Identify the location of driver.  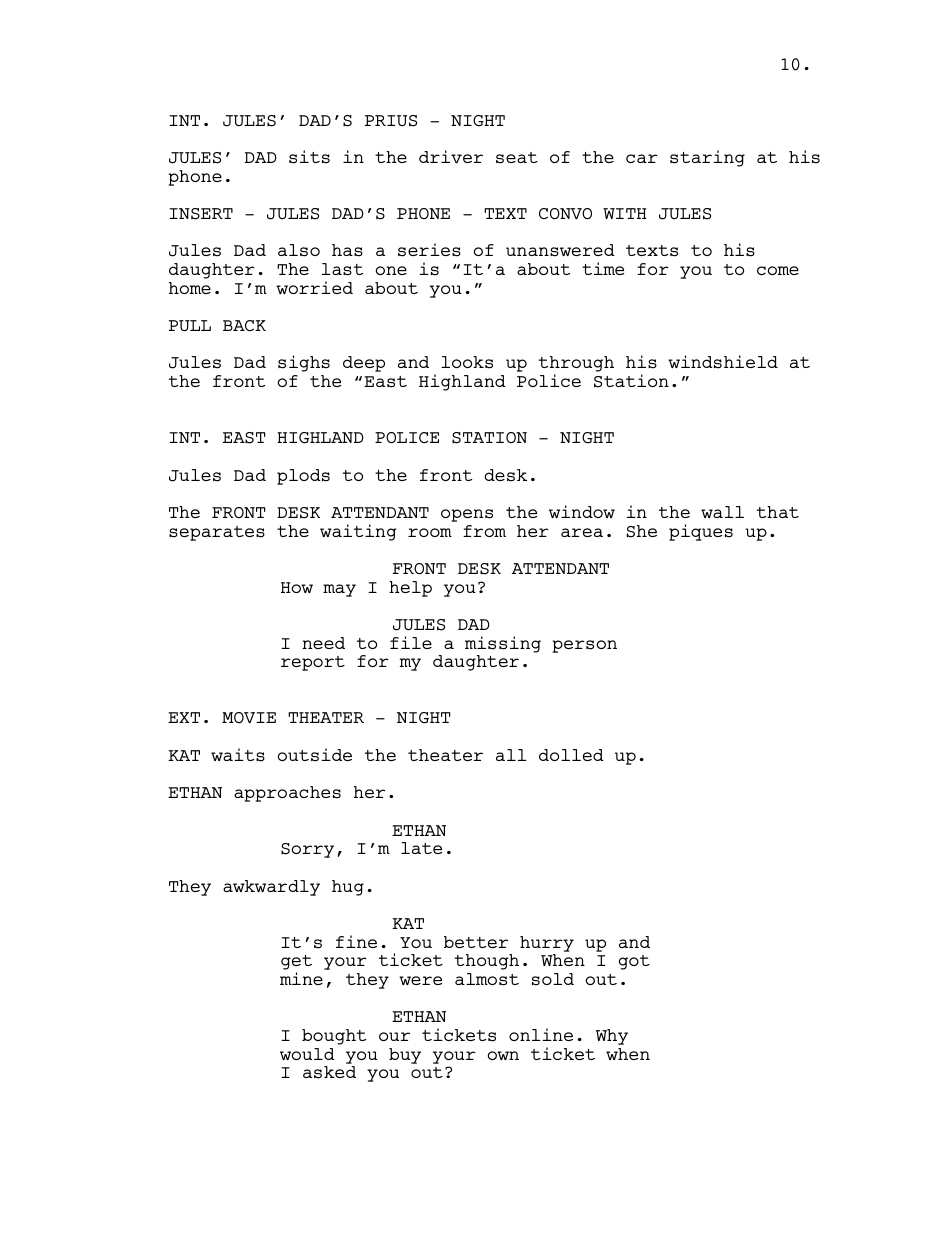
(451, 156).
